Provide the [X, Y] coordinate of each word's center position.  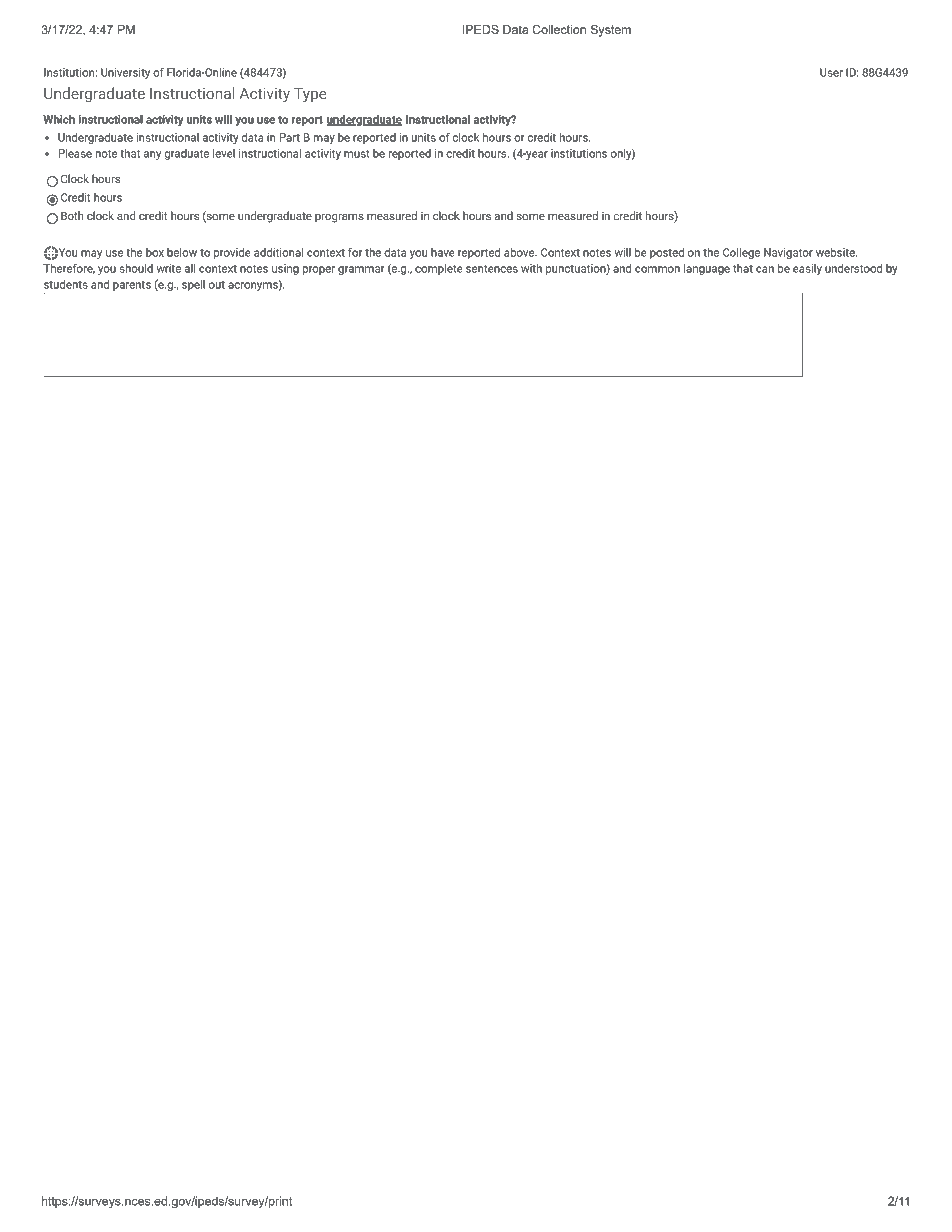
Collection [559, 29]
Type [310, 95]
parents [132, 287]
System [610, 31]
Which [59, 119]
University [125, 73]
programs [339, 218]
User [831, 72]
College [741, 253]
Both [72, 215]
